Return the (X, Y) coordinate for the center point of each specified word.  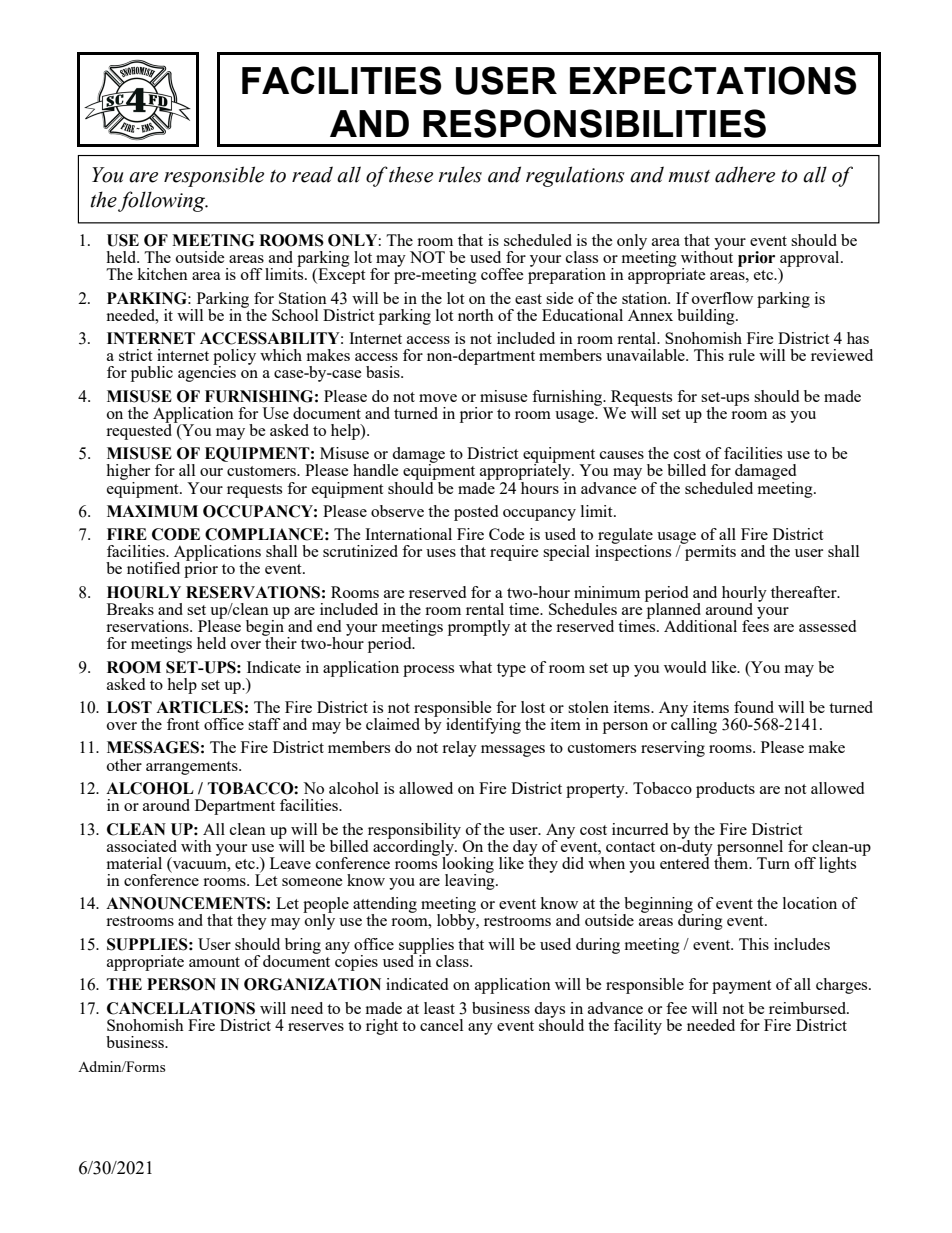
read (312, 174)
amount (214, 962)
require (514, 553)
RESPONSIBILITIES (594, 123)
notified (153, 568)
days (549, 1011)
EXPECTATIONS (713, 80)
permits (709, 552)
